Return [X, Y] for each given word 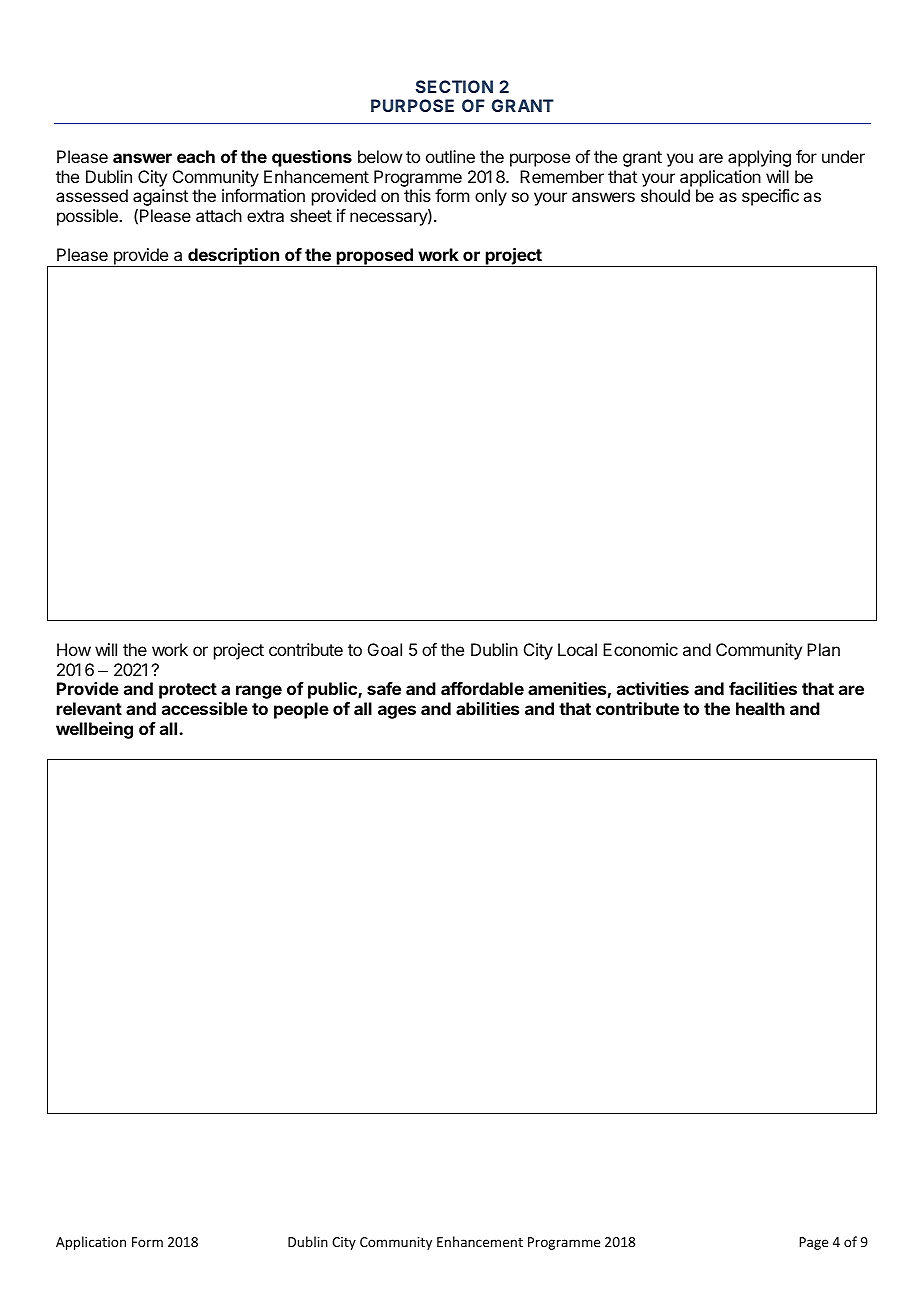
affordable [482, 688]
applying [759, 158]
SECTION [454, 86]
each [196, 156]
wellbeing [94, 730]
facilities [763, 688]
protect [188, 691]
